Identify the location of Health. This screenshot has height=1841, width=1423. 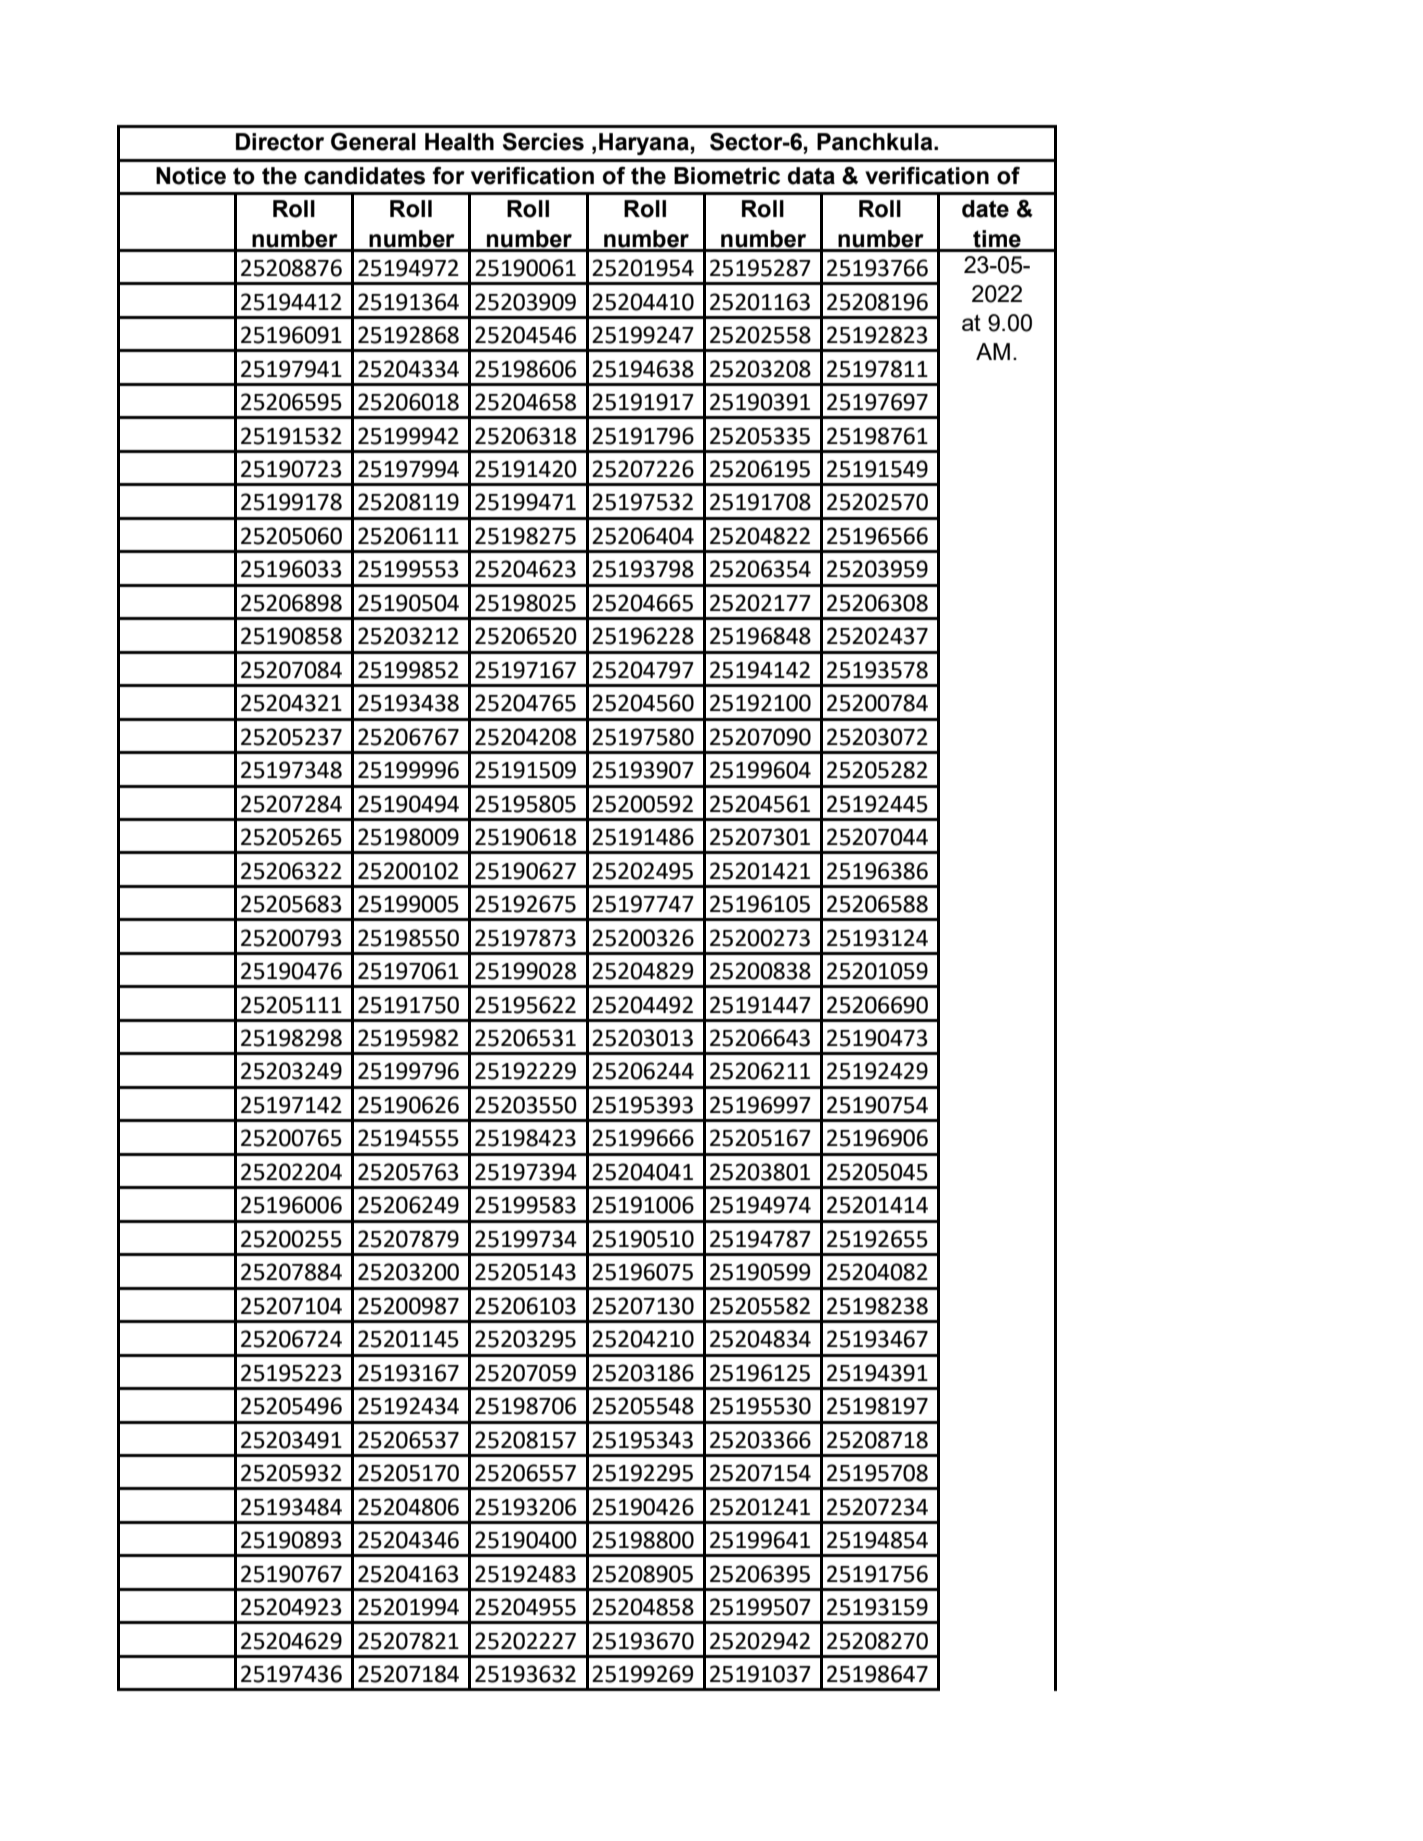
(459, 142).
